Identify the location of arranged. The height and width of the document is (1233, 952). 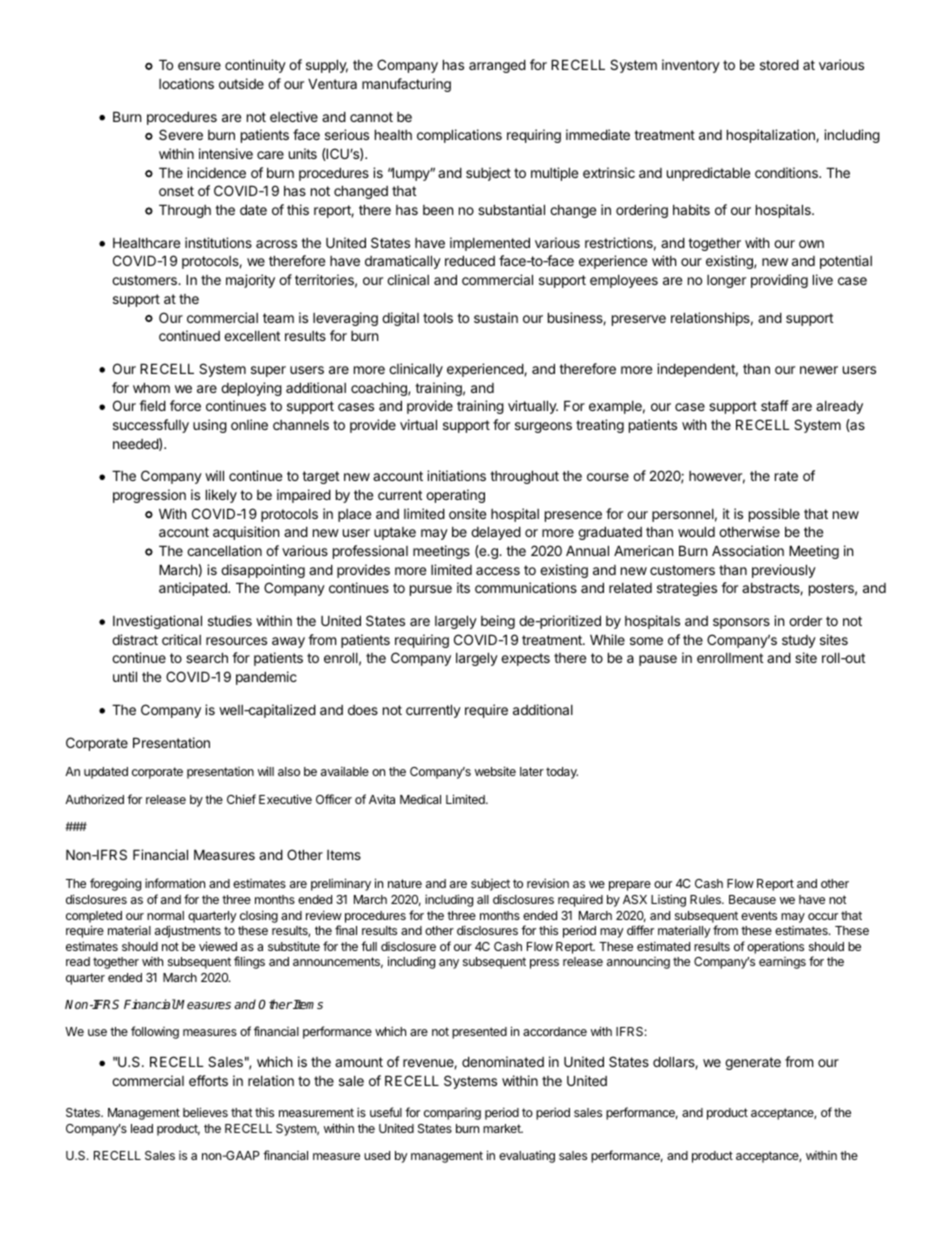
(497, 66).
